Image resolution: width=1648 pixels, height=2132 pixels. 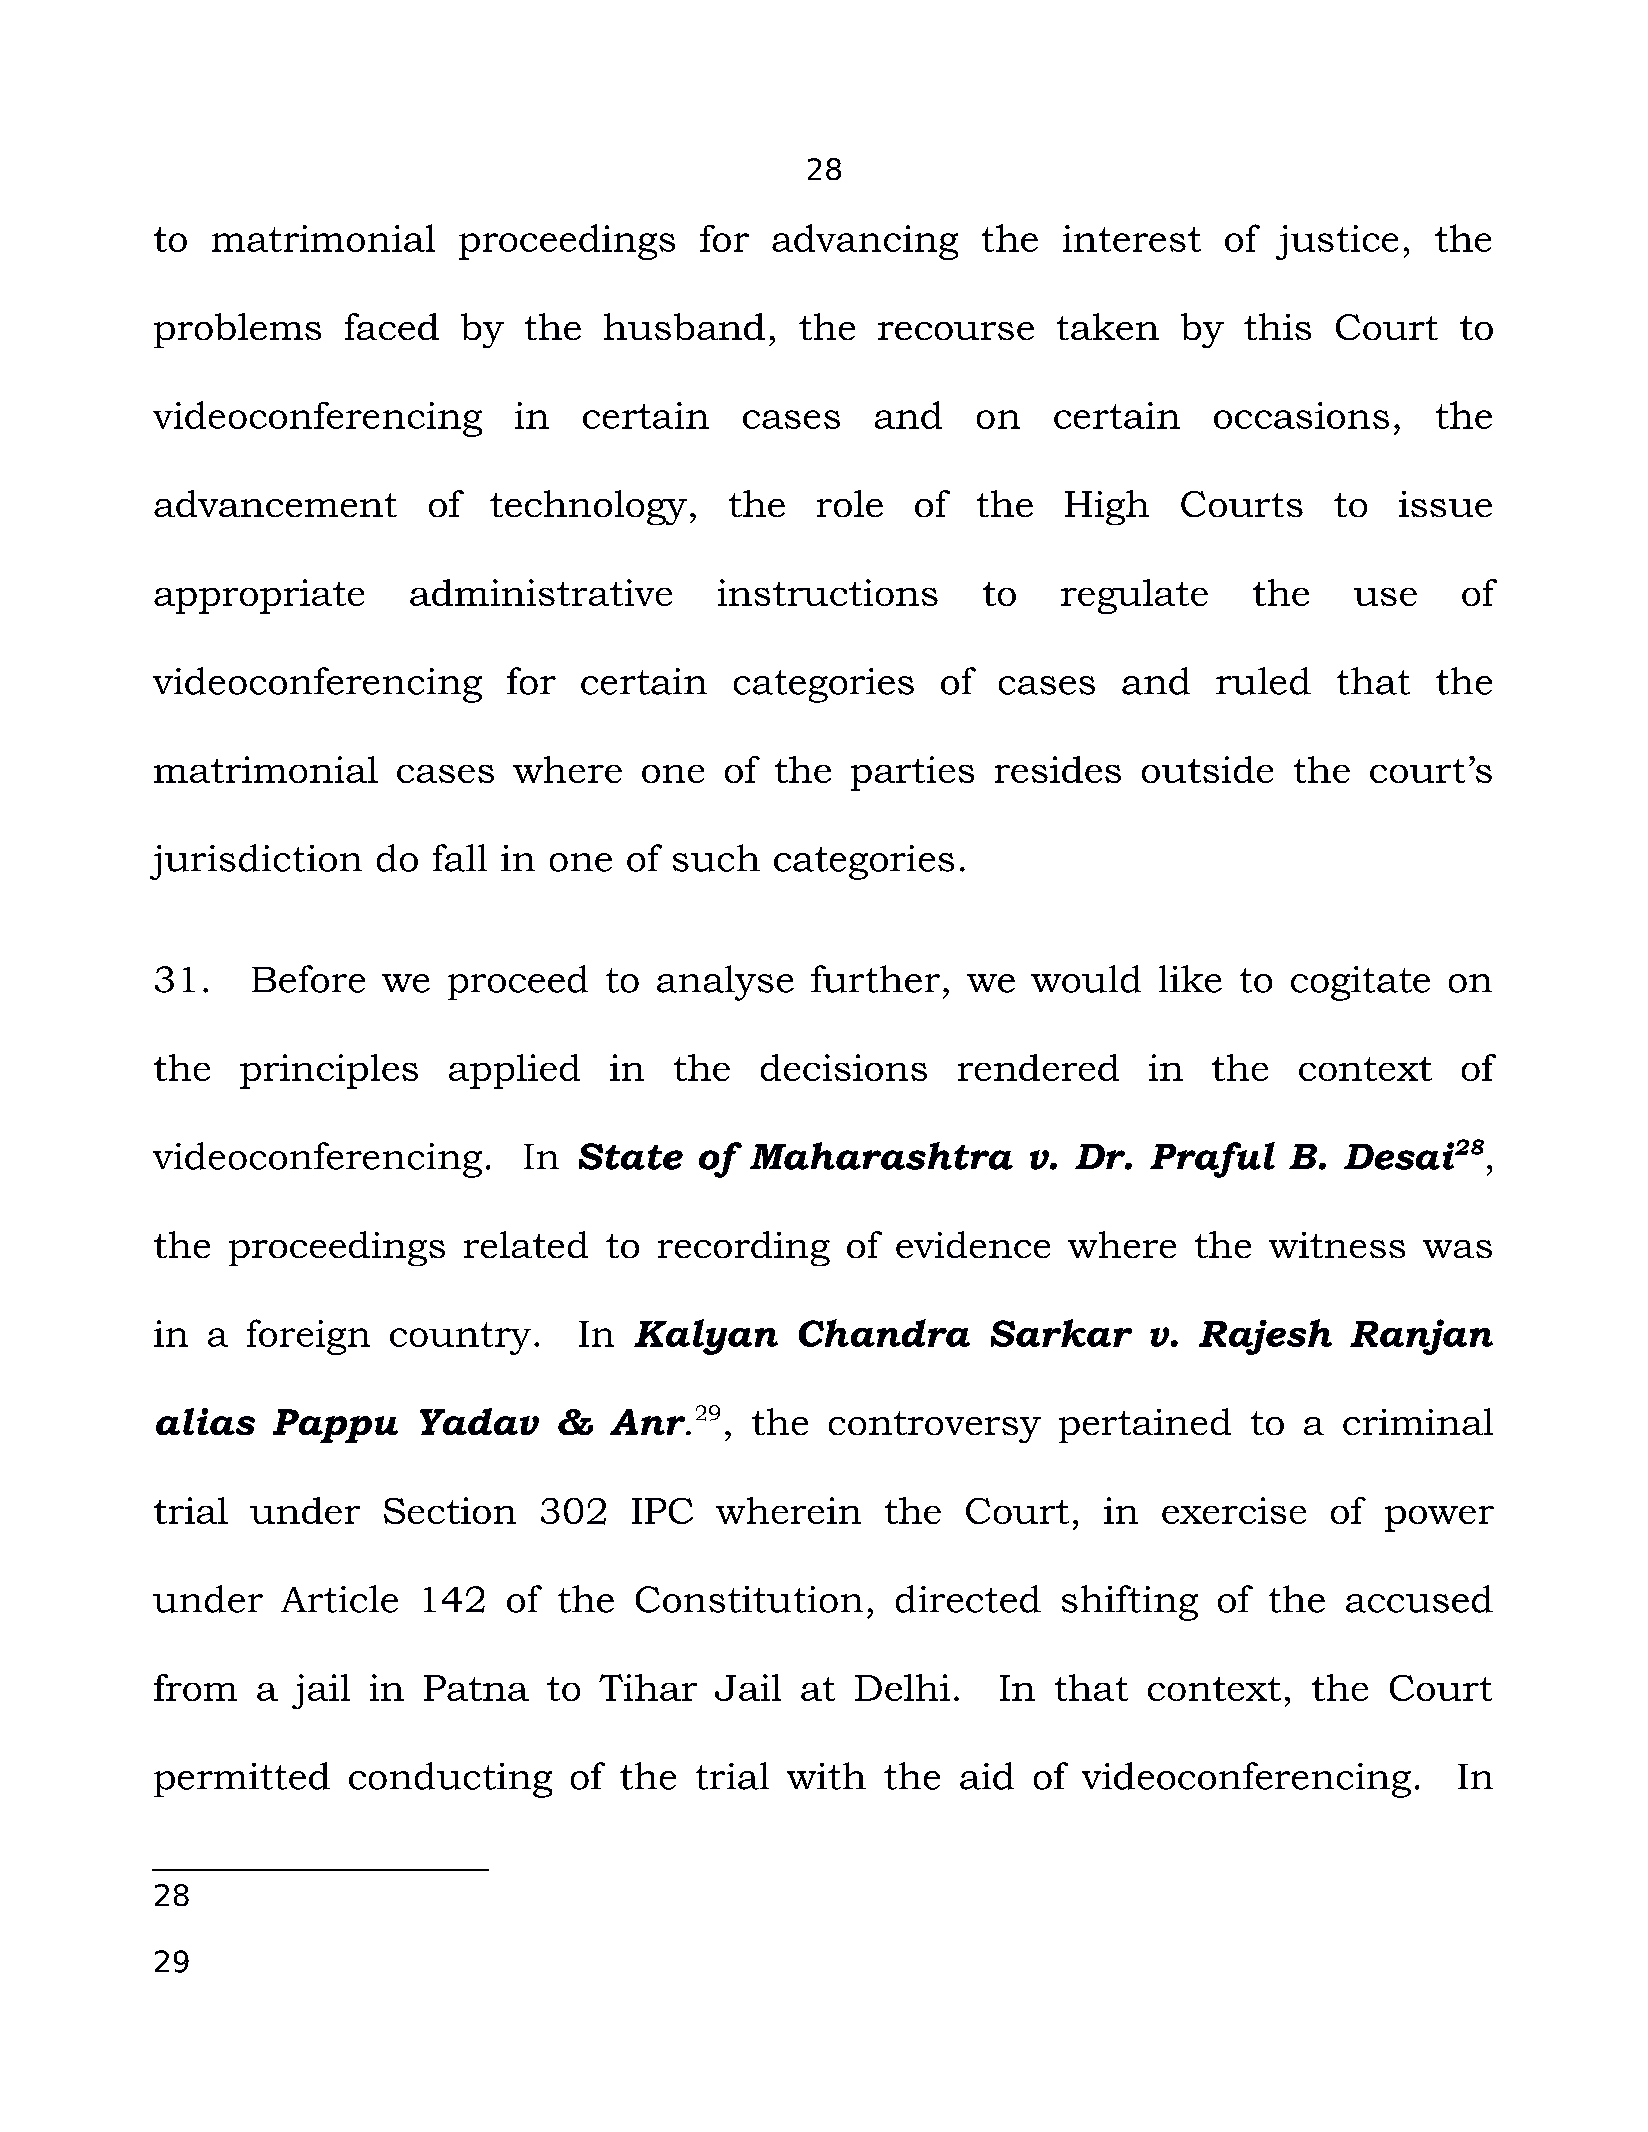 What do you see at coordinates (1207, 769) in the screenshot?
I see `outside` at bounding box center [1207, 769].
